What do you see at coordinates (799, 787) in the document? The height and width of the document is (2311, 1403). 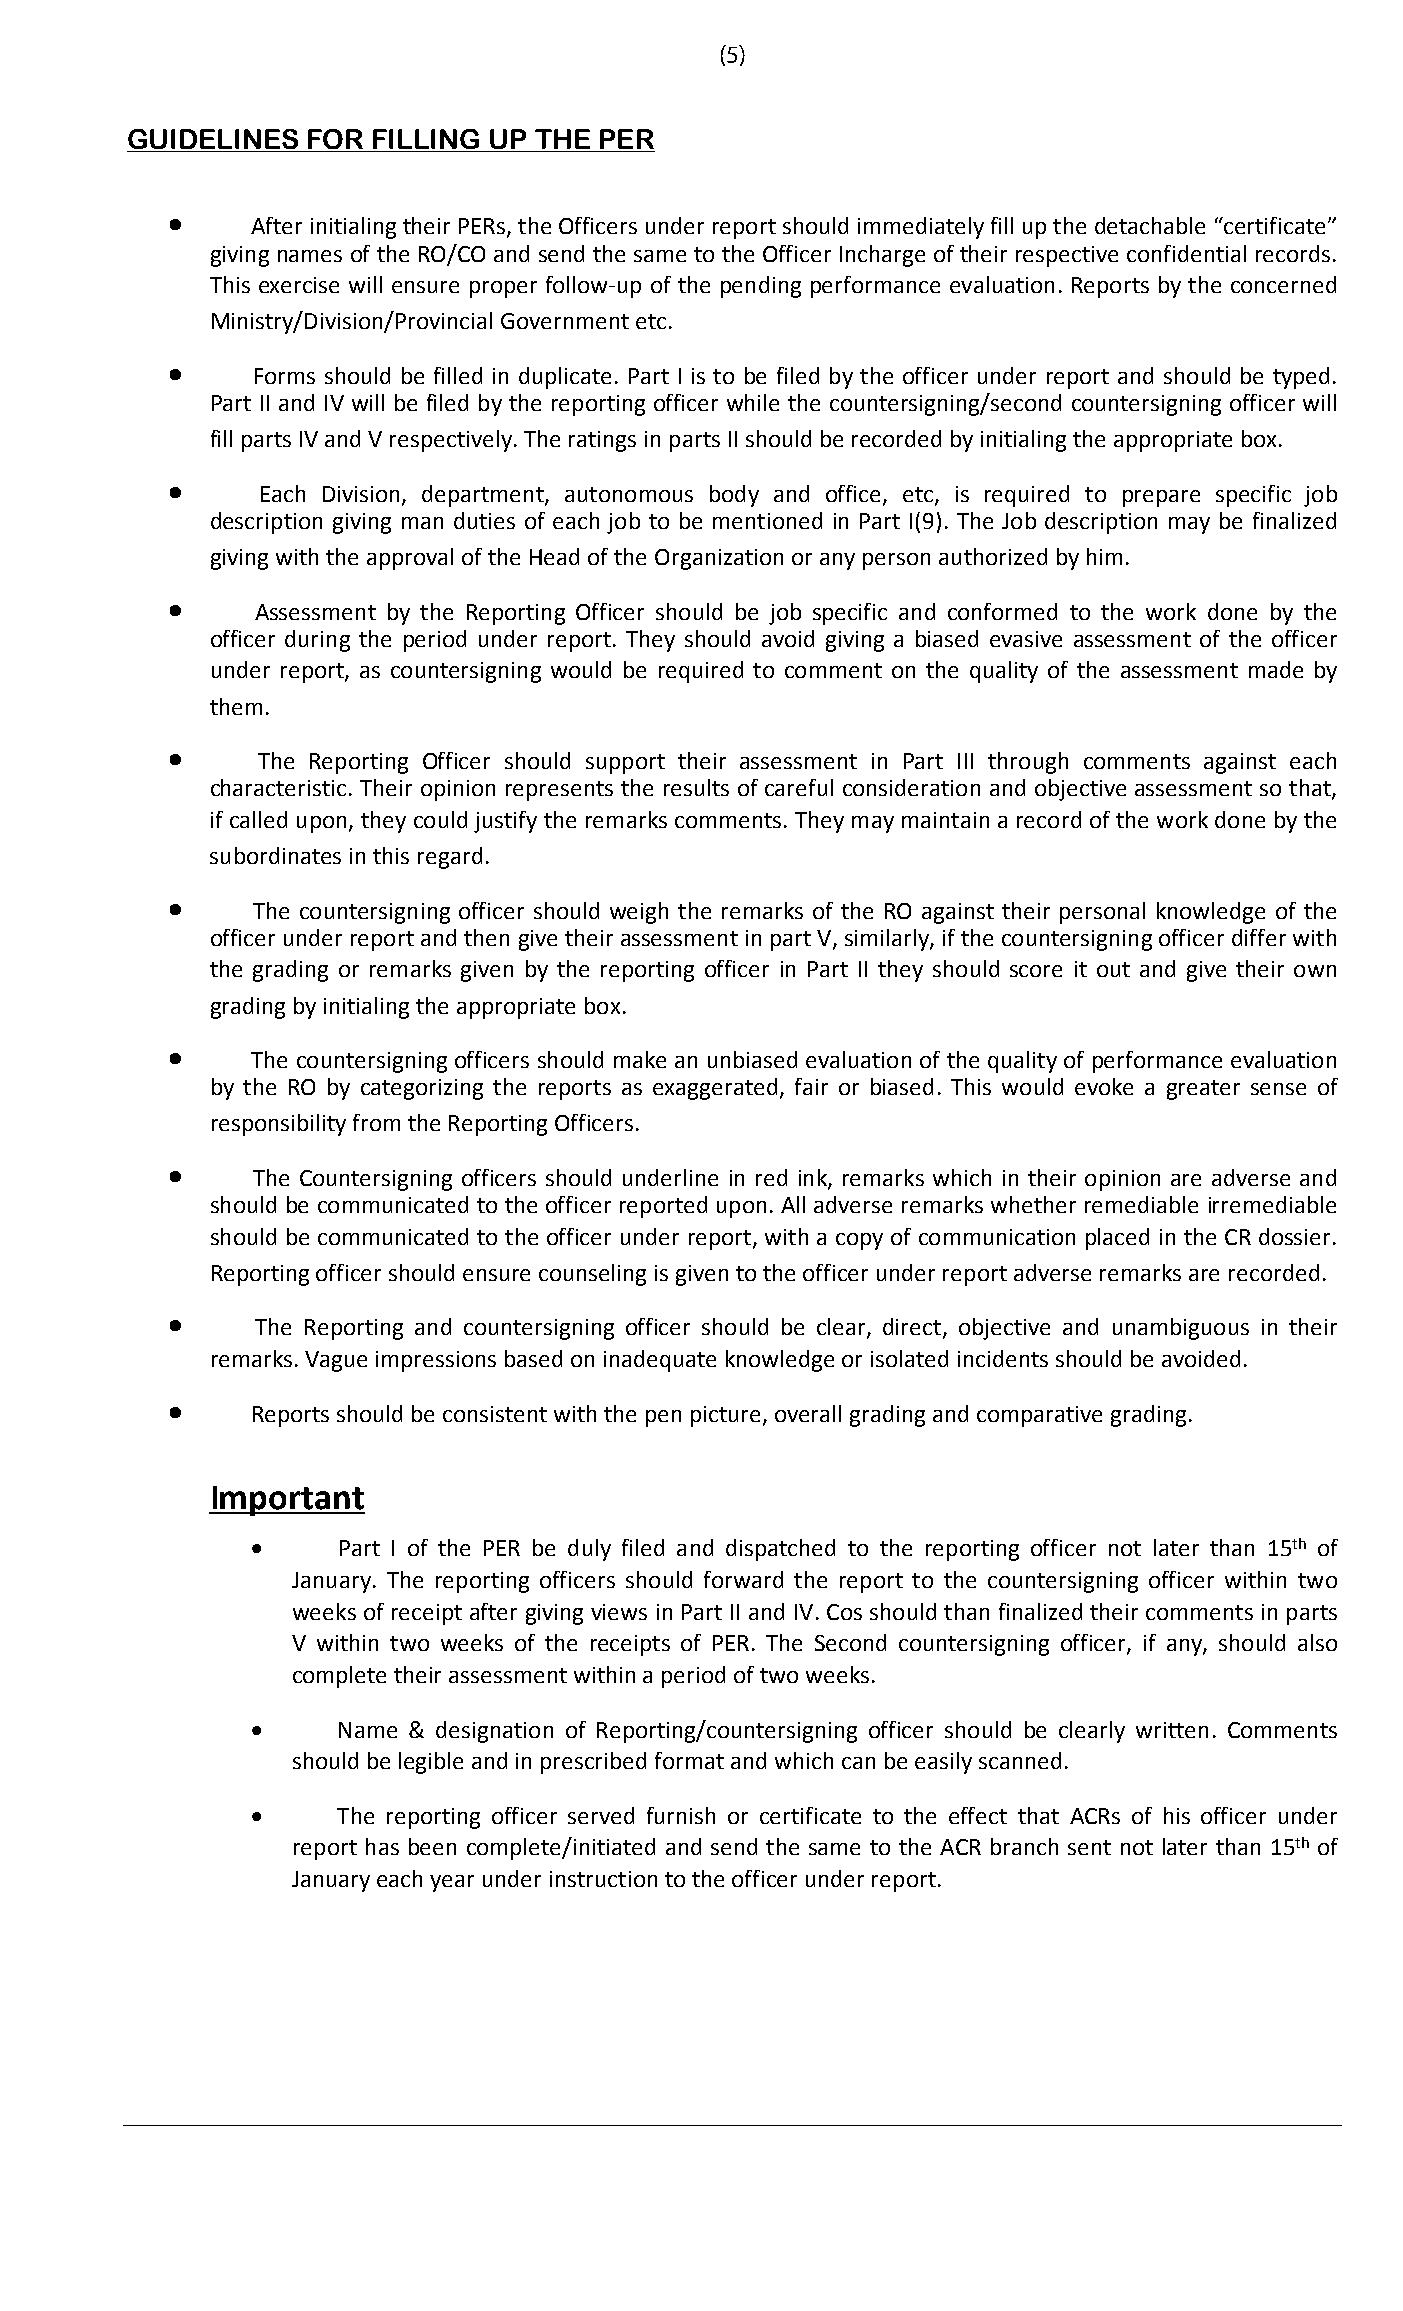 I see `careful` at bounding box center [799, 787].
